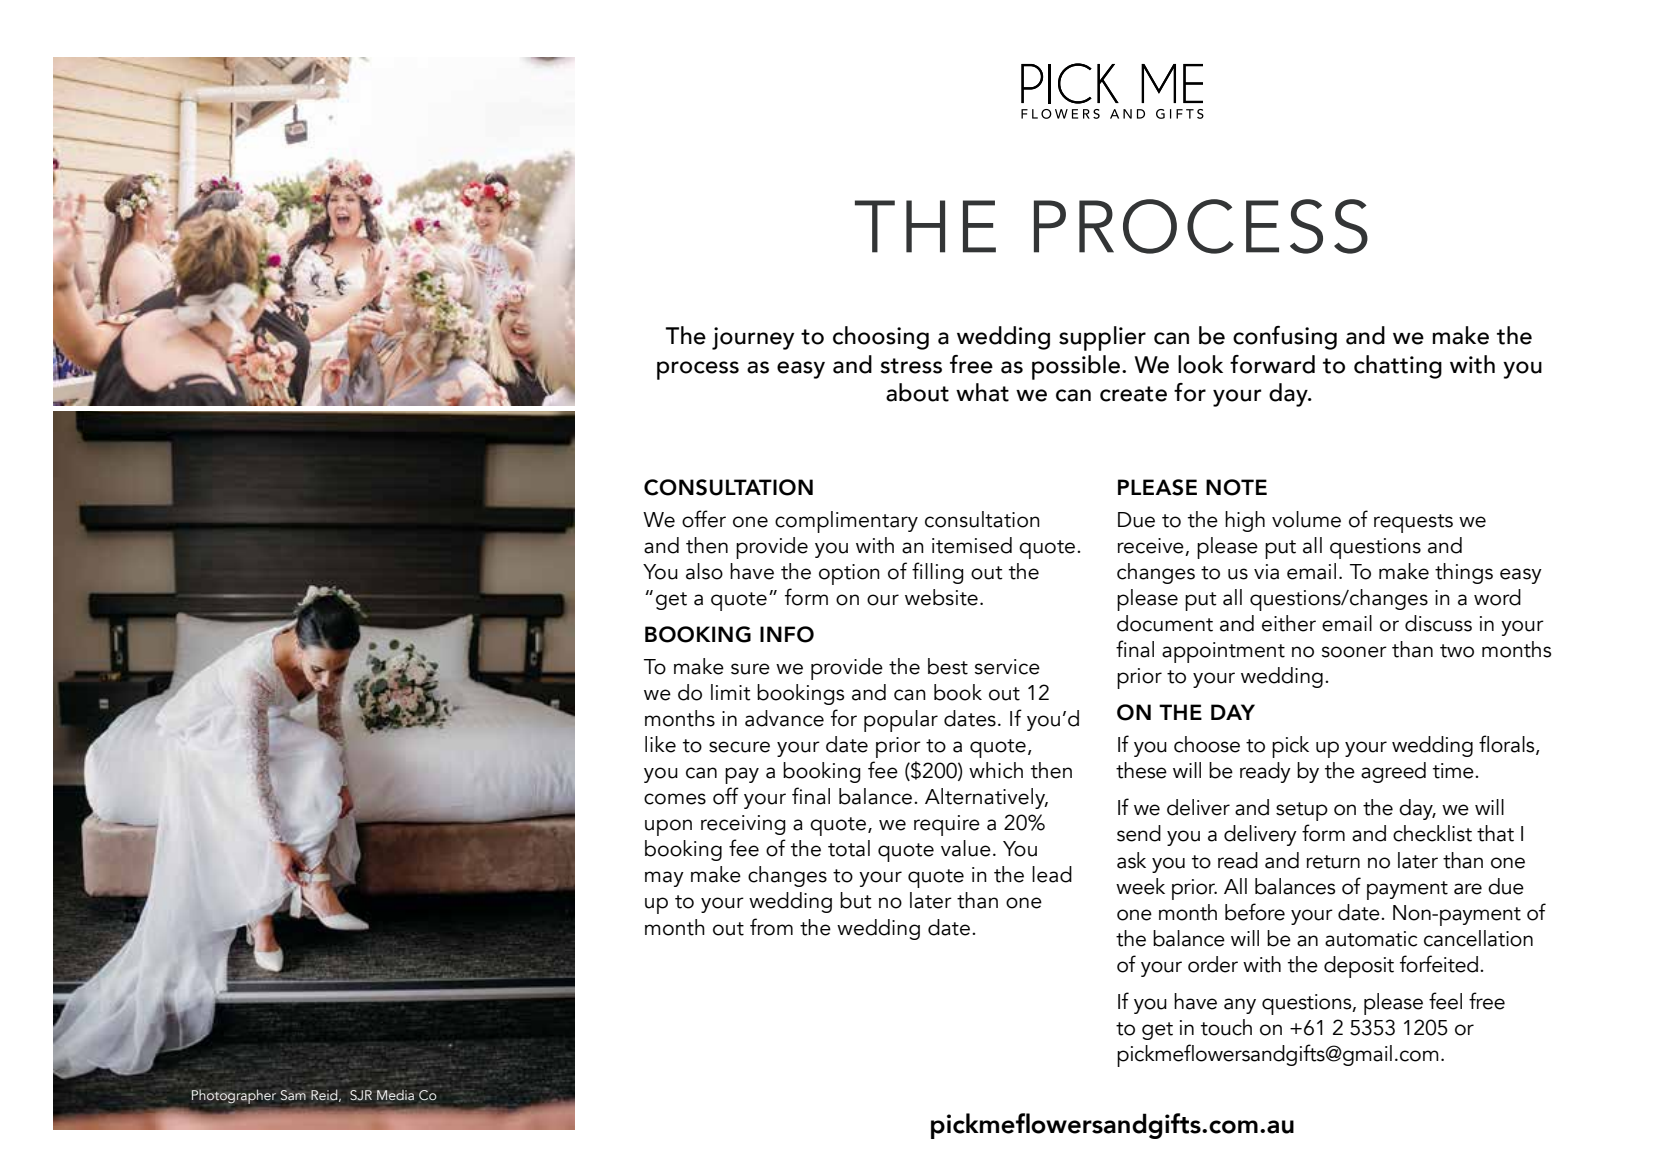  I want to click on offer, so click(704, 519).
